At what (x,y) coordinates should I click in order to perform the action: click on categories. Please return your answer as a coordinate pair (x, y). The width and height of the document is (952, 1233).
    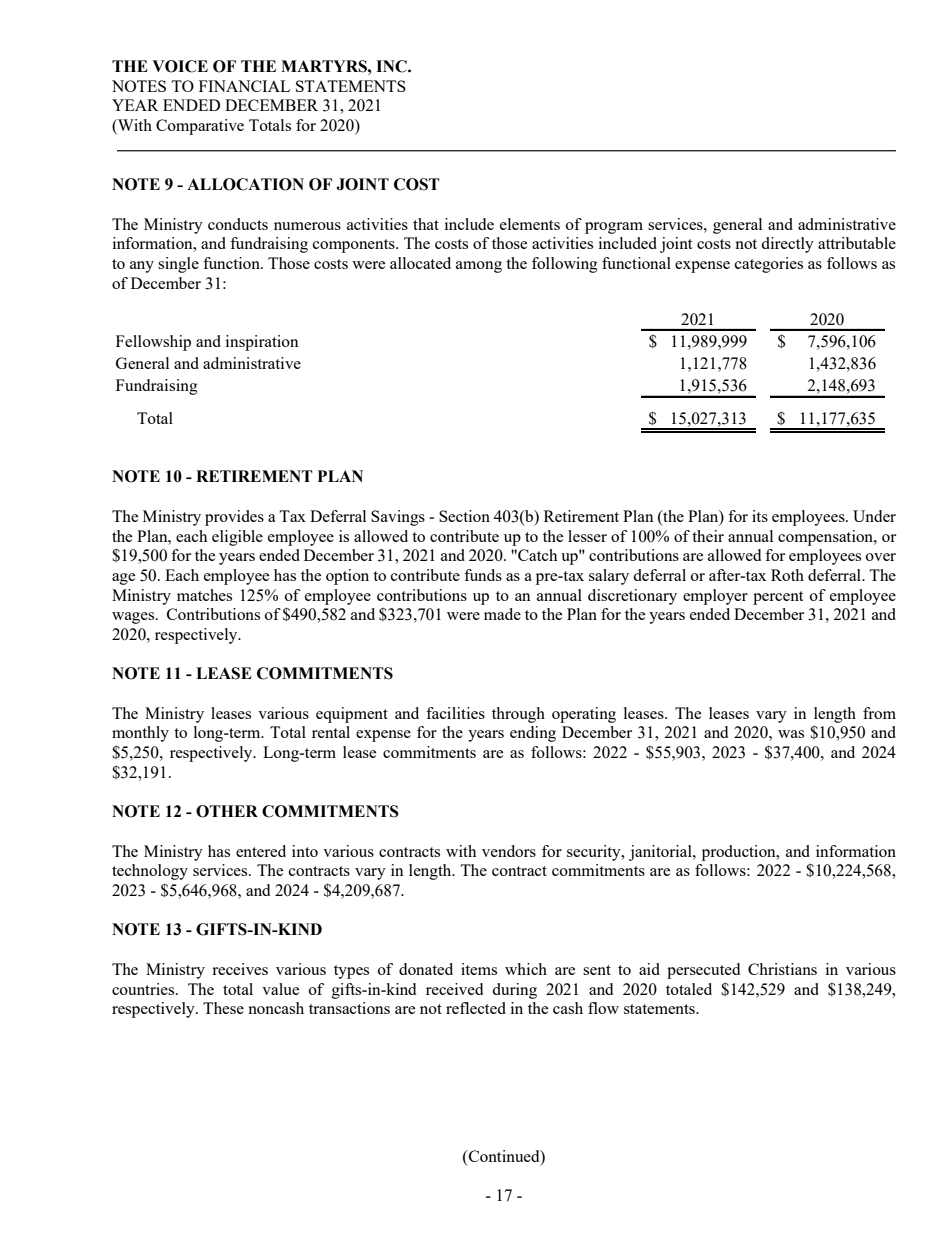
    Looking at the image, I should click on (769, 265).
